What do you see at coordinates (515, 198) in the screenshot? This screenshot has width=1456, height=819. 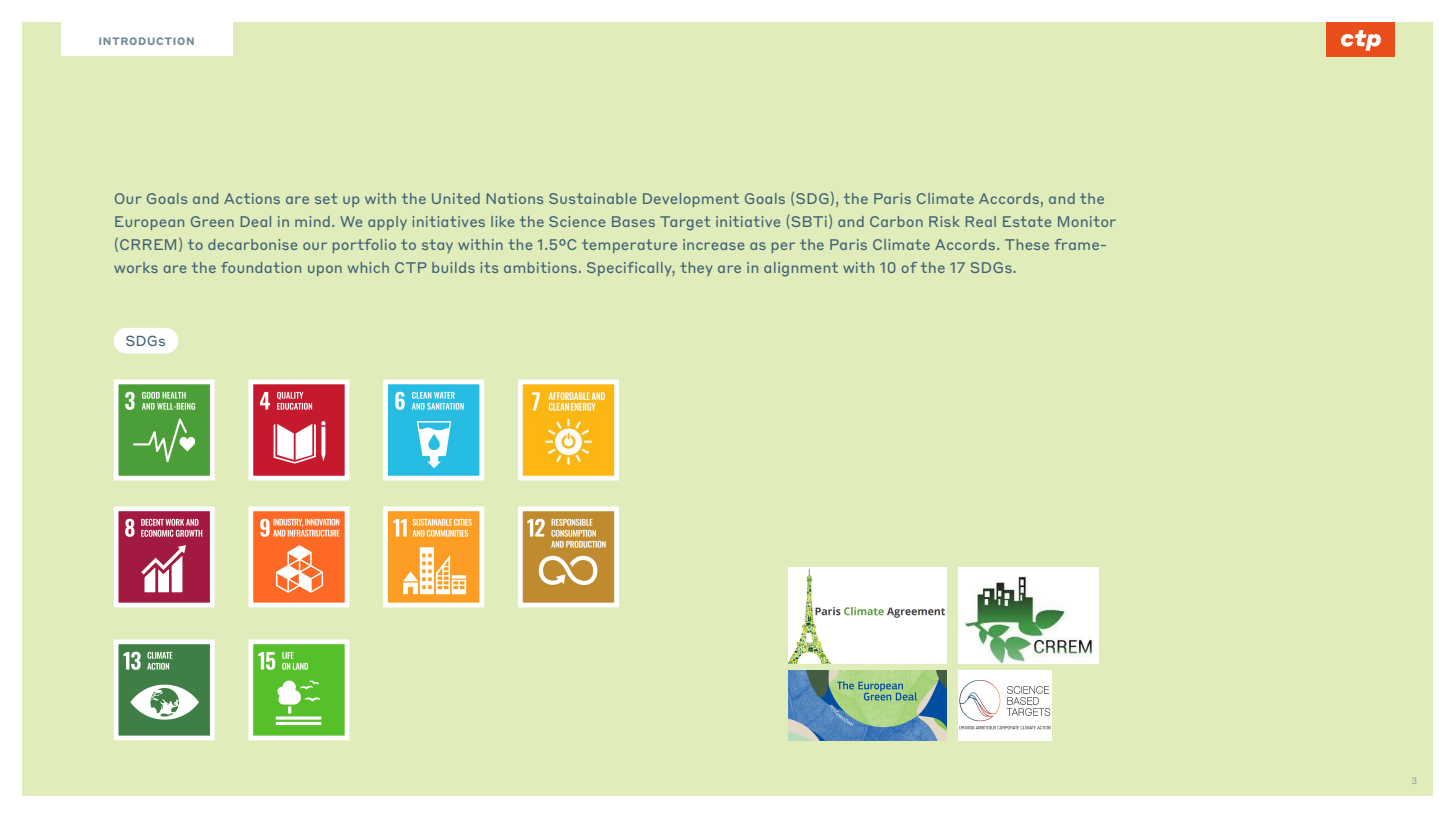 I see `Nations` at bounding box center [515, 198].
